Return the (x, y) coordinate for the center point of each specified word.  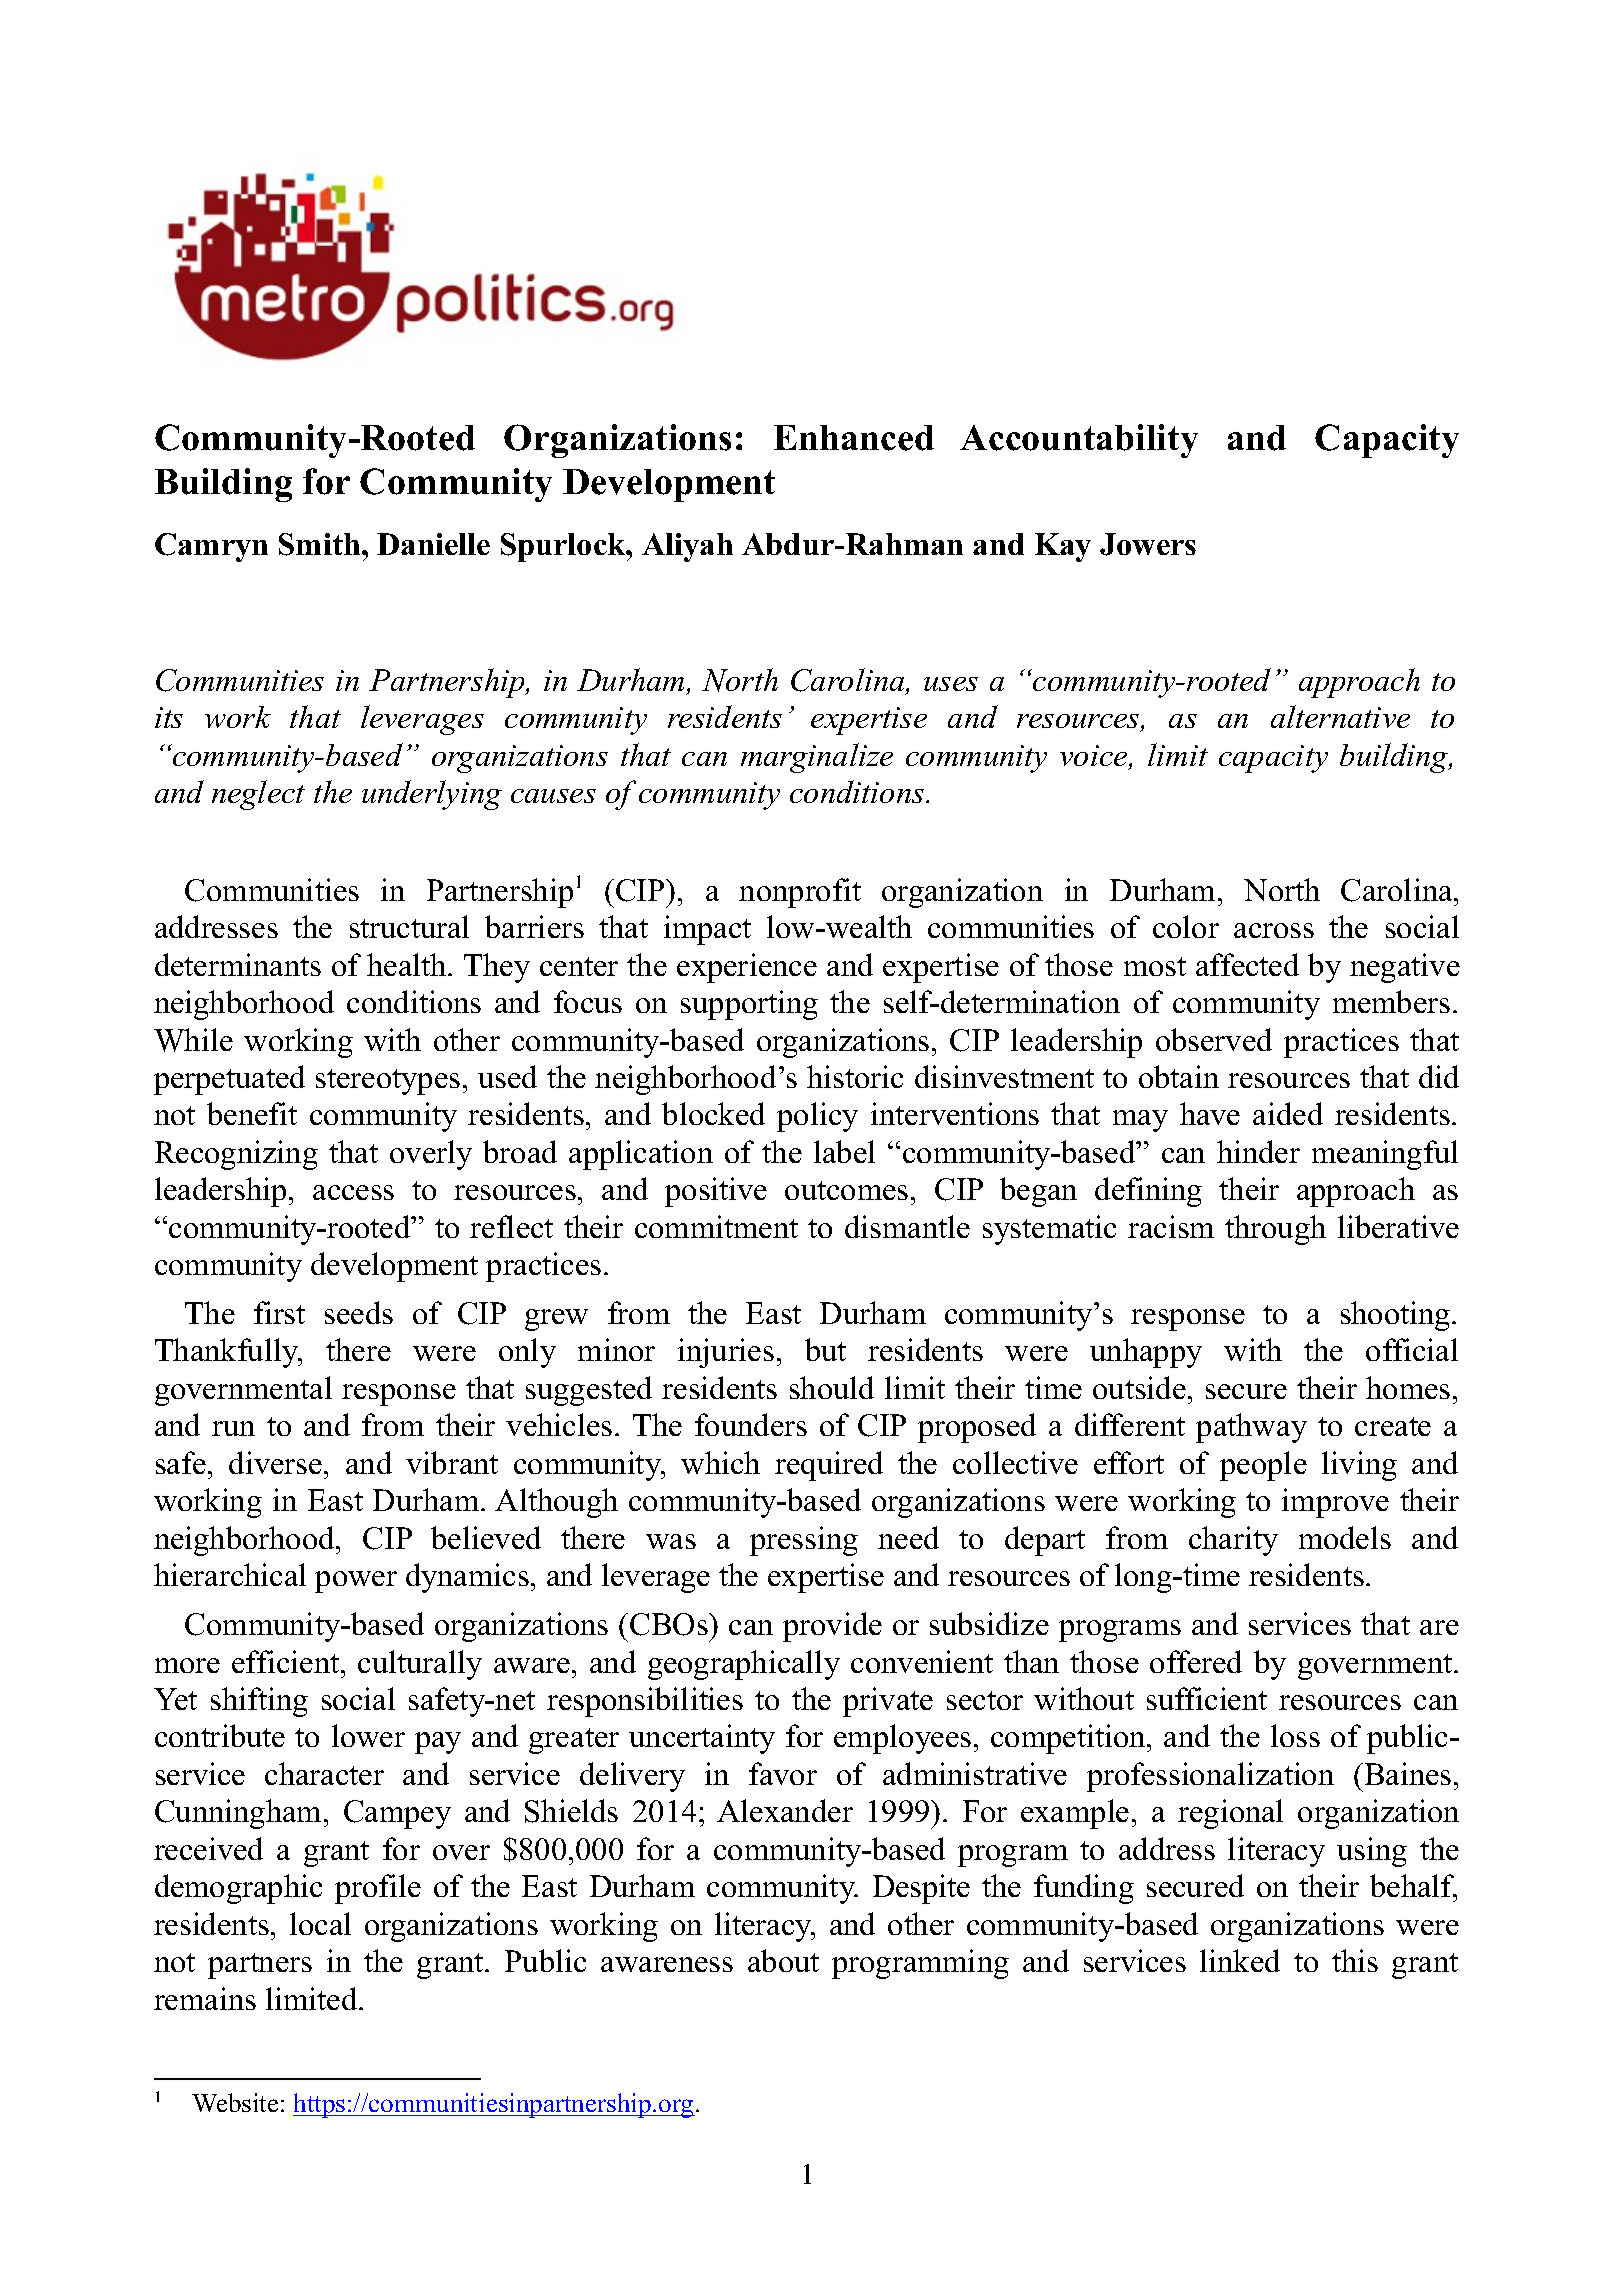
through (1275, 1230)
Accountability (1079, 441)
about (783, 1960)
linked (1240, 1960)
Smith (321, 544)
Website (235, 2102)
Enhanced (854, 438)
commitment (716, 1226)
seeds (359, 1312)
